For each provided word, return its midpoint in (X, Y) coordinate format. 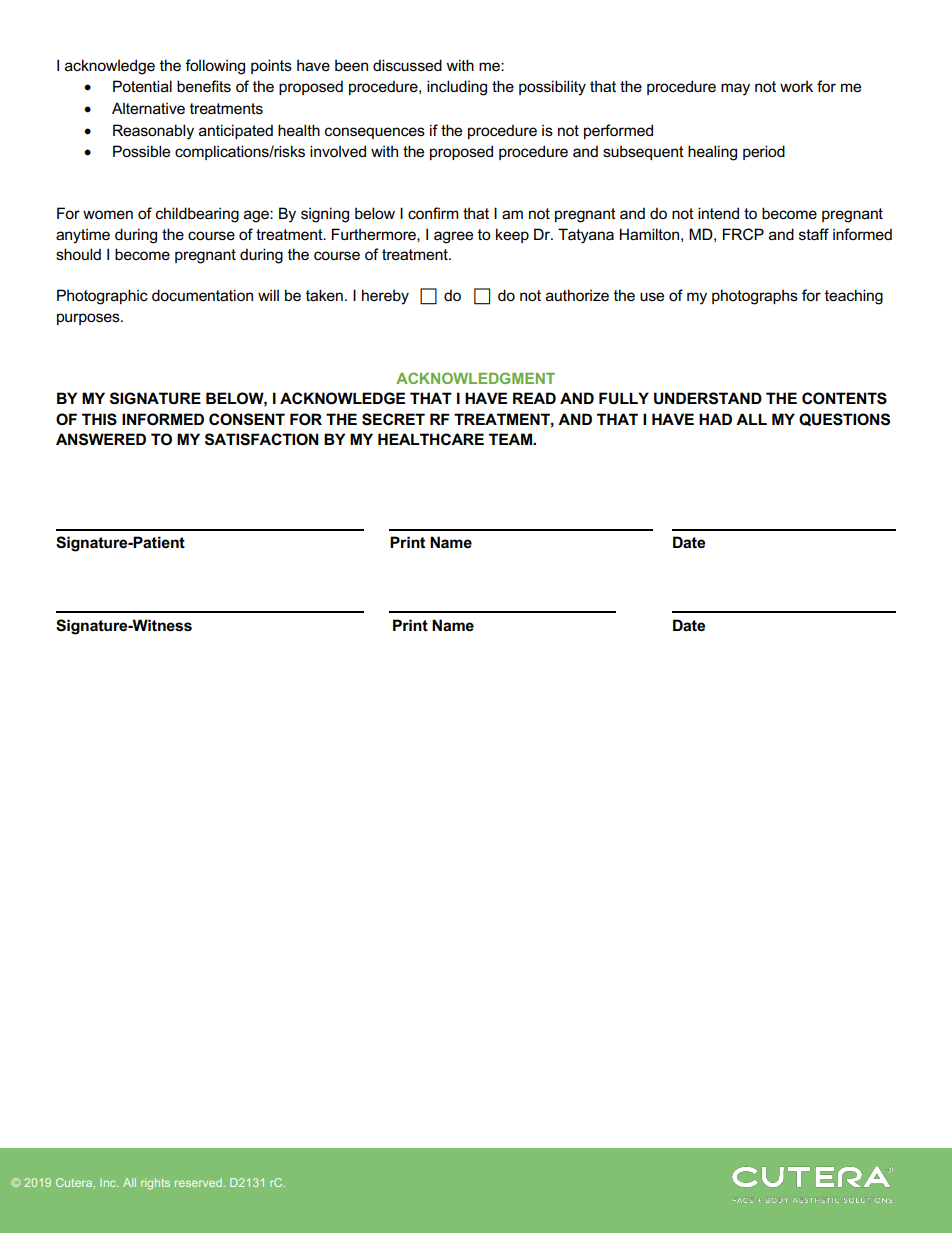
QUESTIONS (844, 419)
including (457, 88)
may (735, 89)
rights (155, 1184)
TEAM (511, 439)
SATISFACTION (261, 439)
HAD (715, 419)
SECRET (393, 419)
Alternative (148, 108)
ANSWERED (101, 439)
